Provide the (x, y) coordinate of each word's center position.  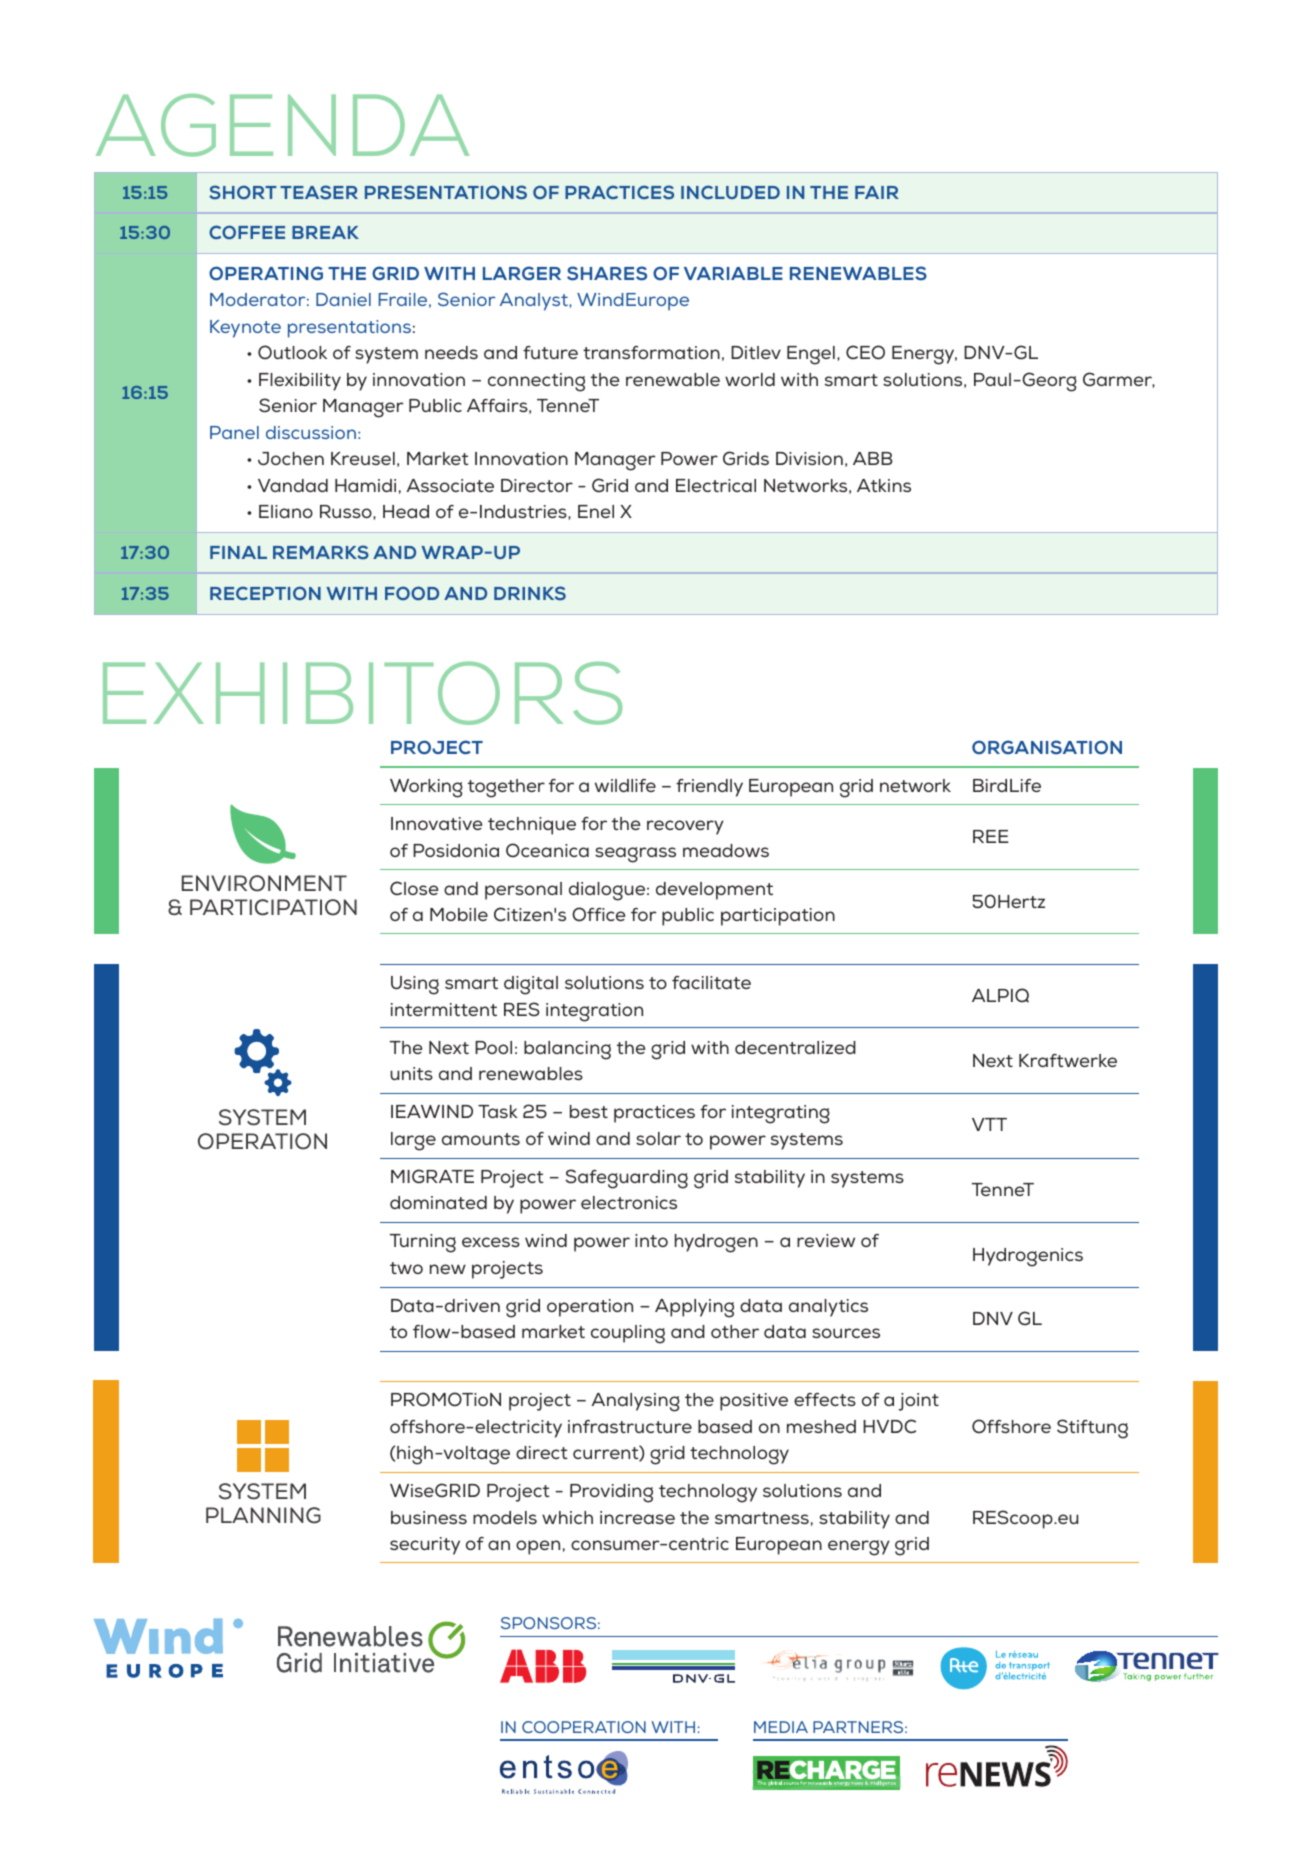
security (425, 1546)
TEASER (319, 192)
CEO (865, 352)
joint (919, 1402)
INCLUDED (730, 192)
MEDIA (781, 1727)
